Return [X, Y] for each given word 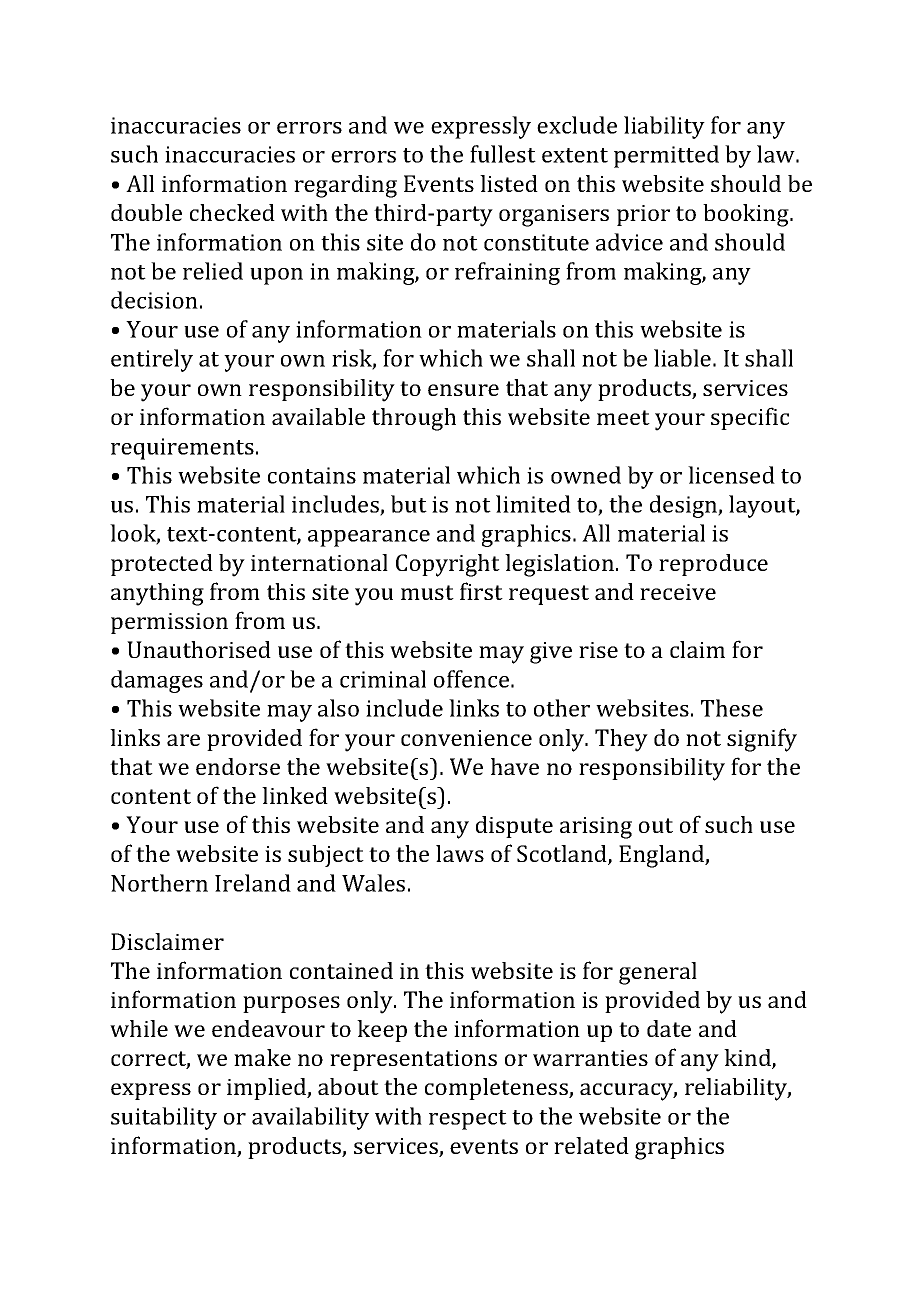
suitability [164, 1118]
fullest [503, 154]
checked [232, 212]
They [621, 740]
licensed [731, 475]
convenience [466, 738]
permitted [666, 156]
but [409, 504]
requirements [182, 449]
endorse [238, 766]
